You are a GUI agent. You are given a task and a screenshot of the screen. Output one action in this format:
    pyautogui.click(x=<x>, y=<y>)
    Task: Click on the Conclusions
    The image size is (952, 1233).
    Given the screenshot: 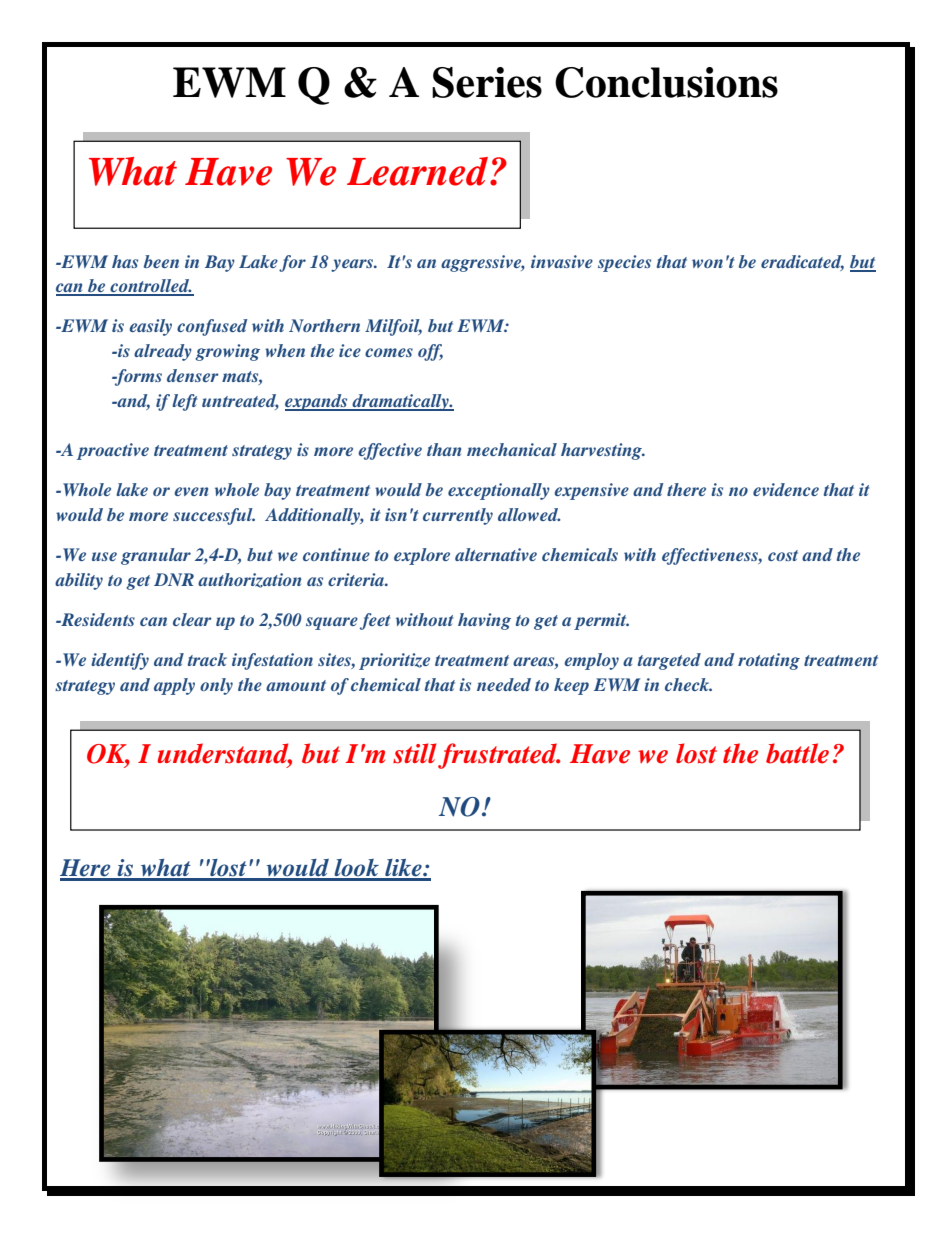 What is the action you would take?
    pyautogui.click(x=666, y=82)
